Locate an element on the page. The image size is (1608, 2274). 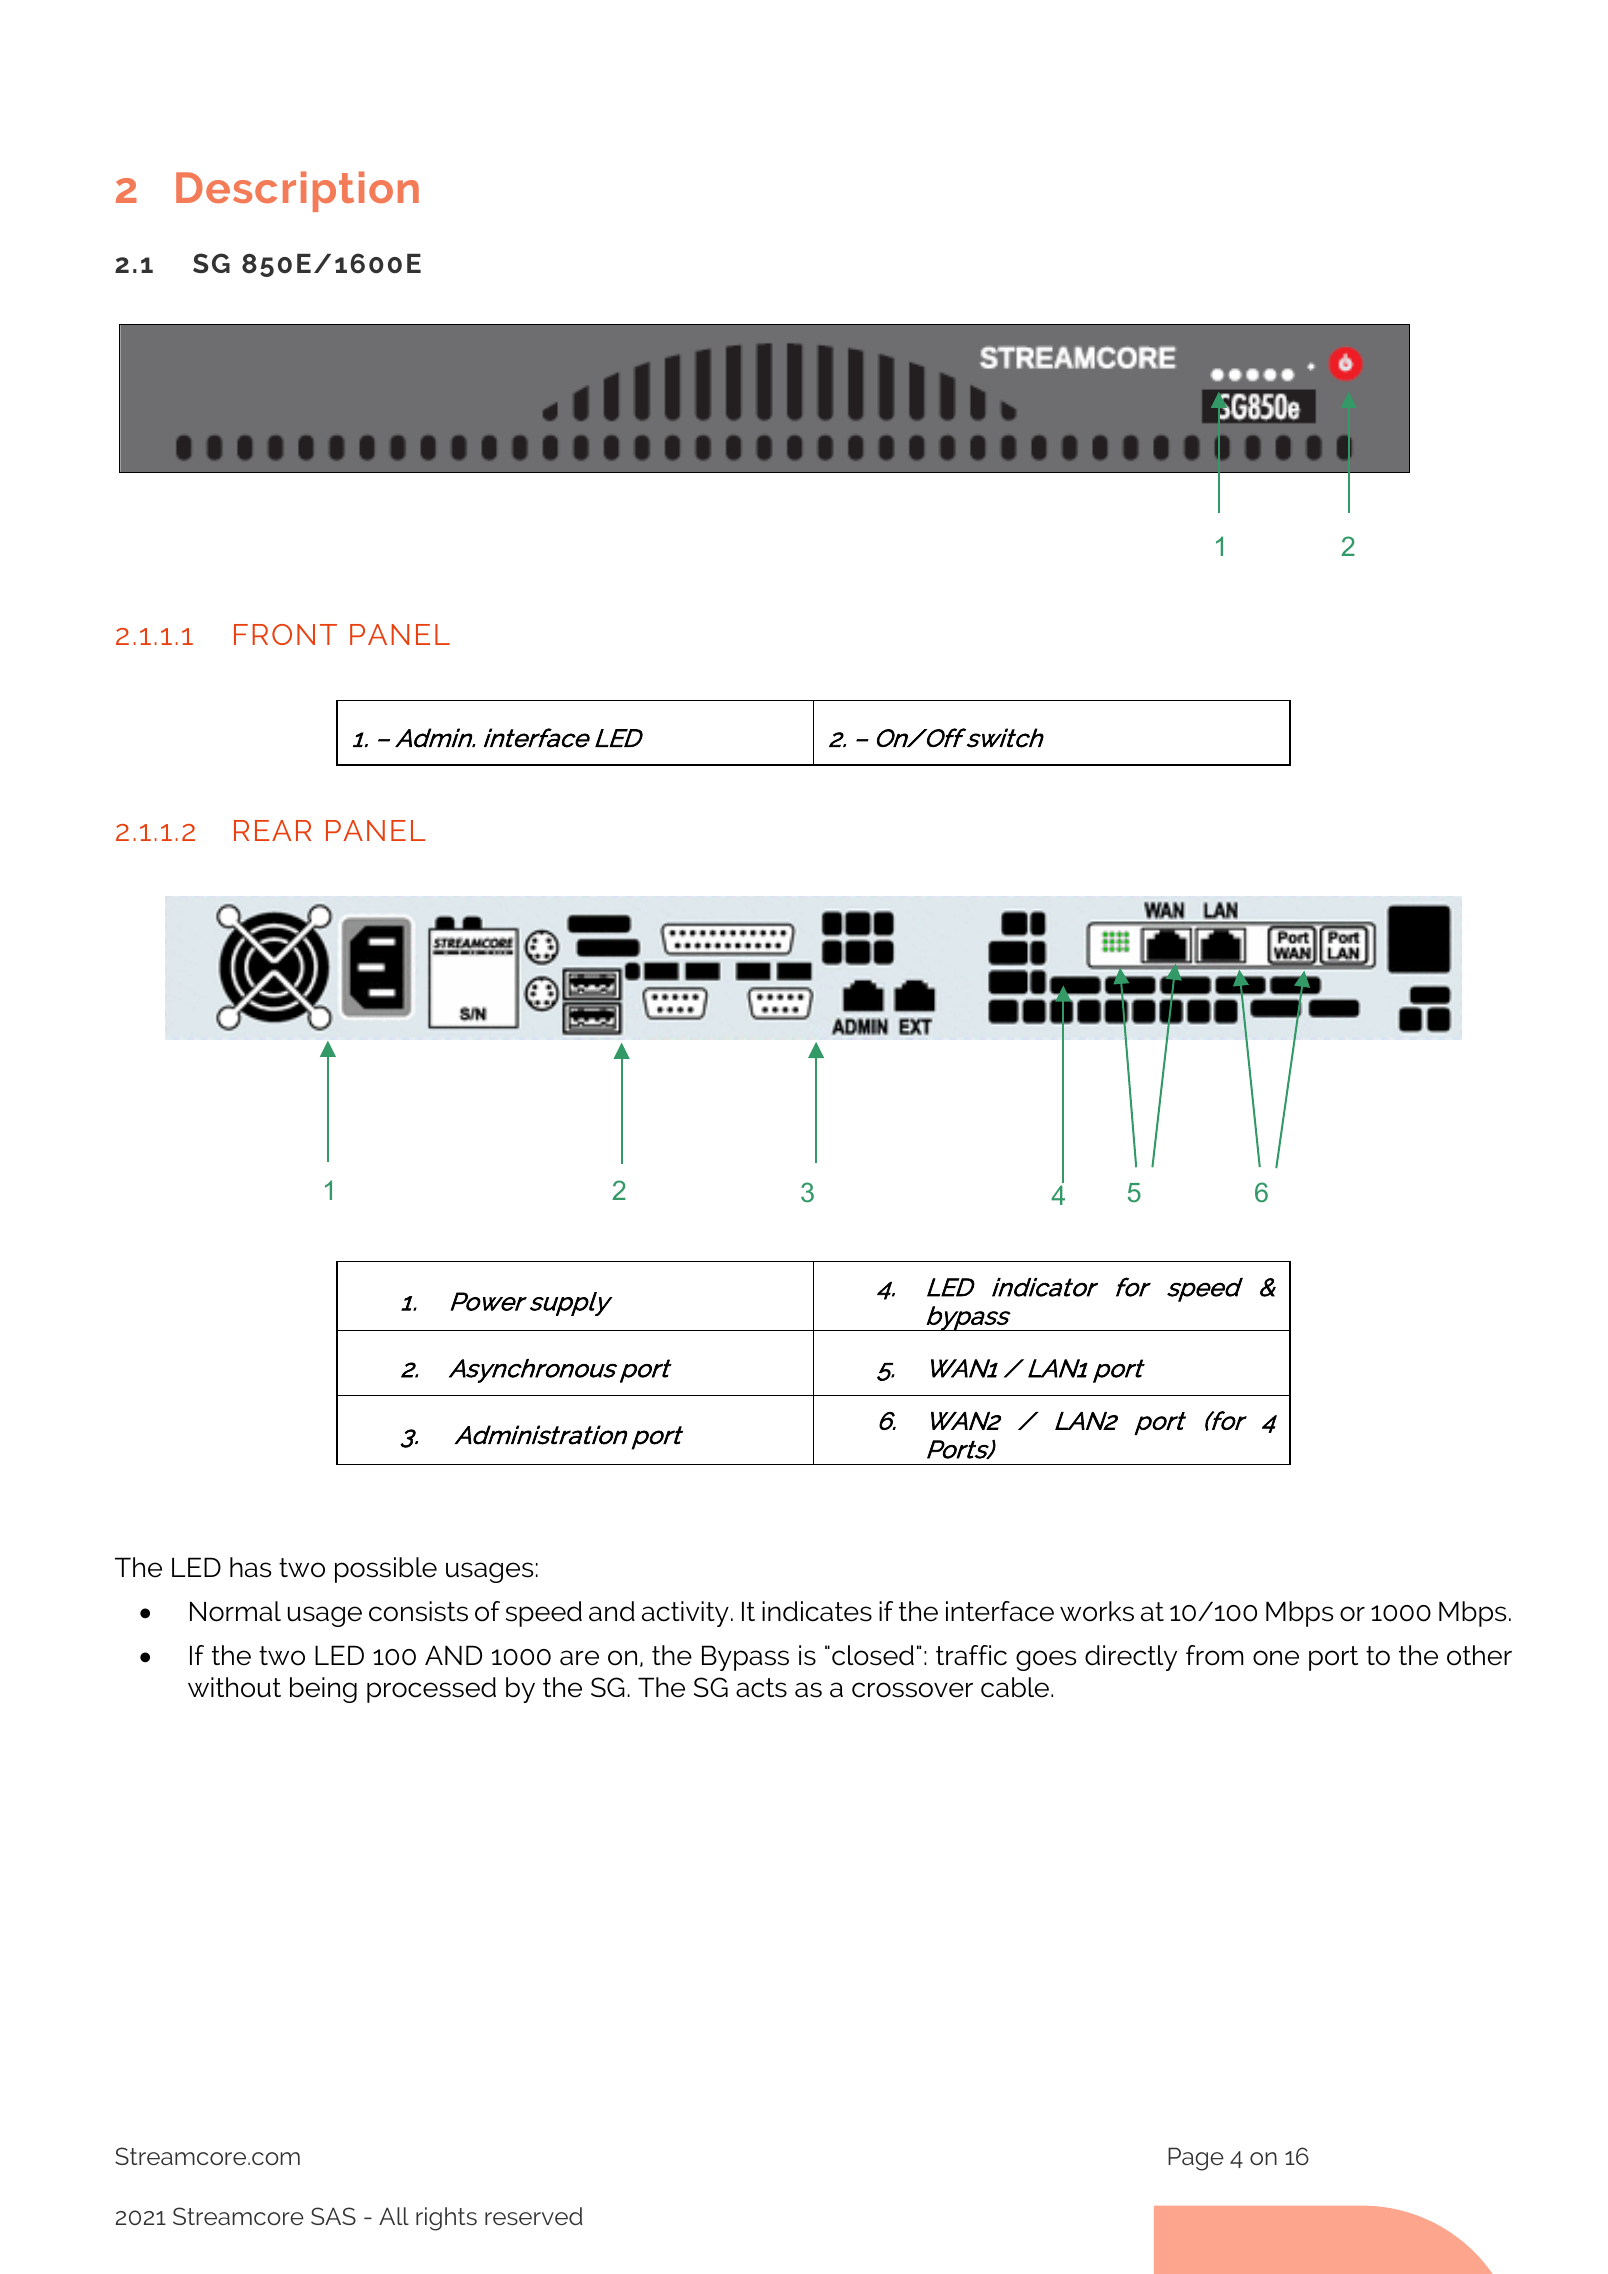
processed is located at coordinates (431, 1690).
